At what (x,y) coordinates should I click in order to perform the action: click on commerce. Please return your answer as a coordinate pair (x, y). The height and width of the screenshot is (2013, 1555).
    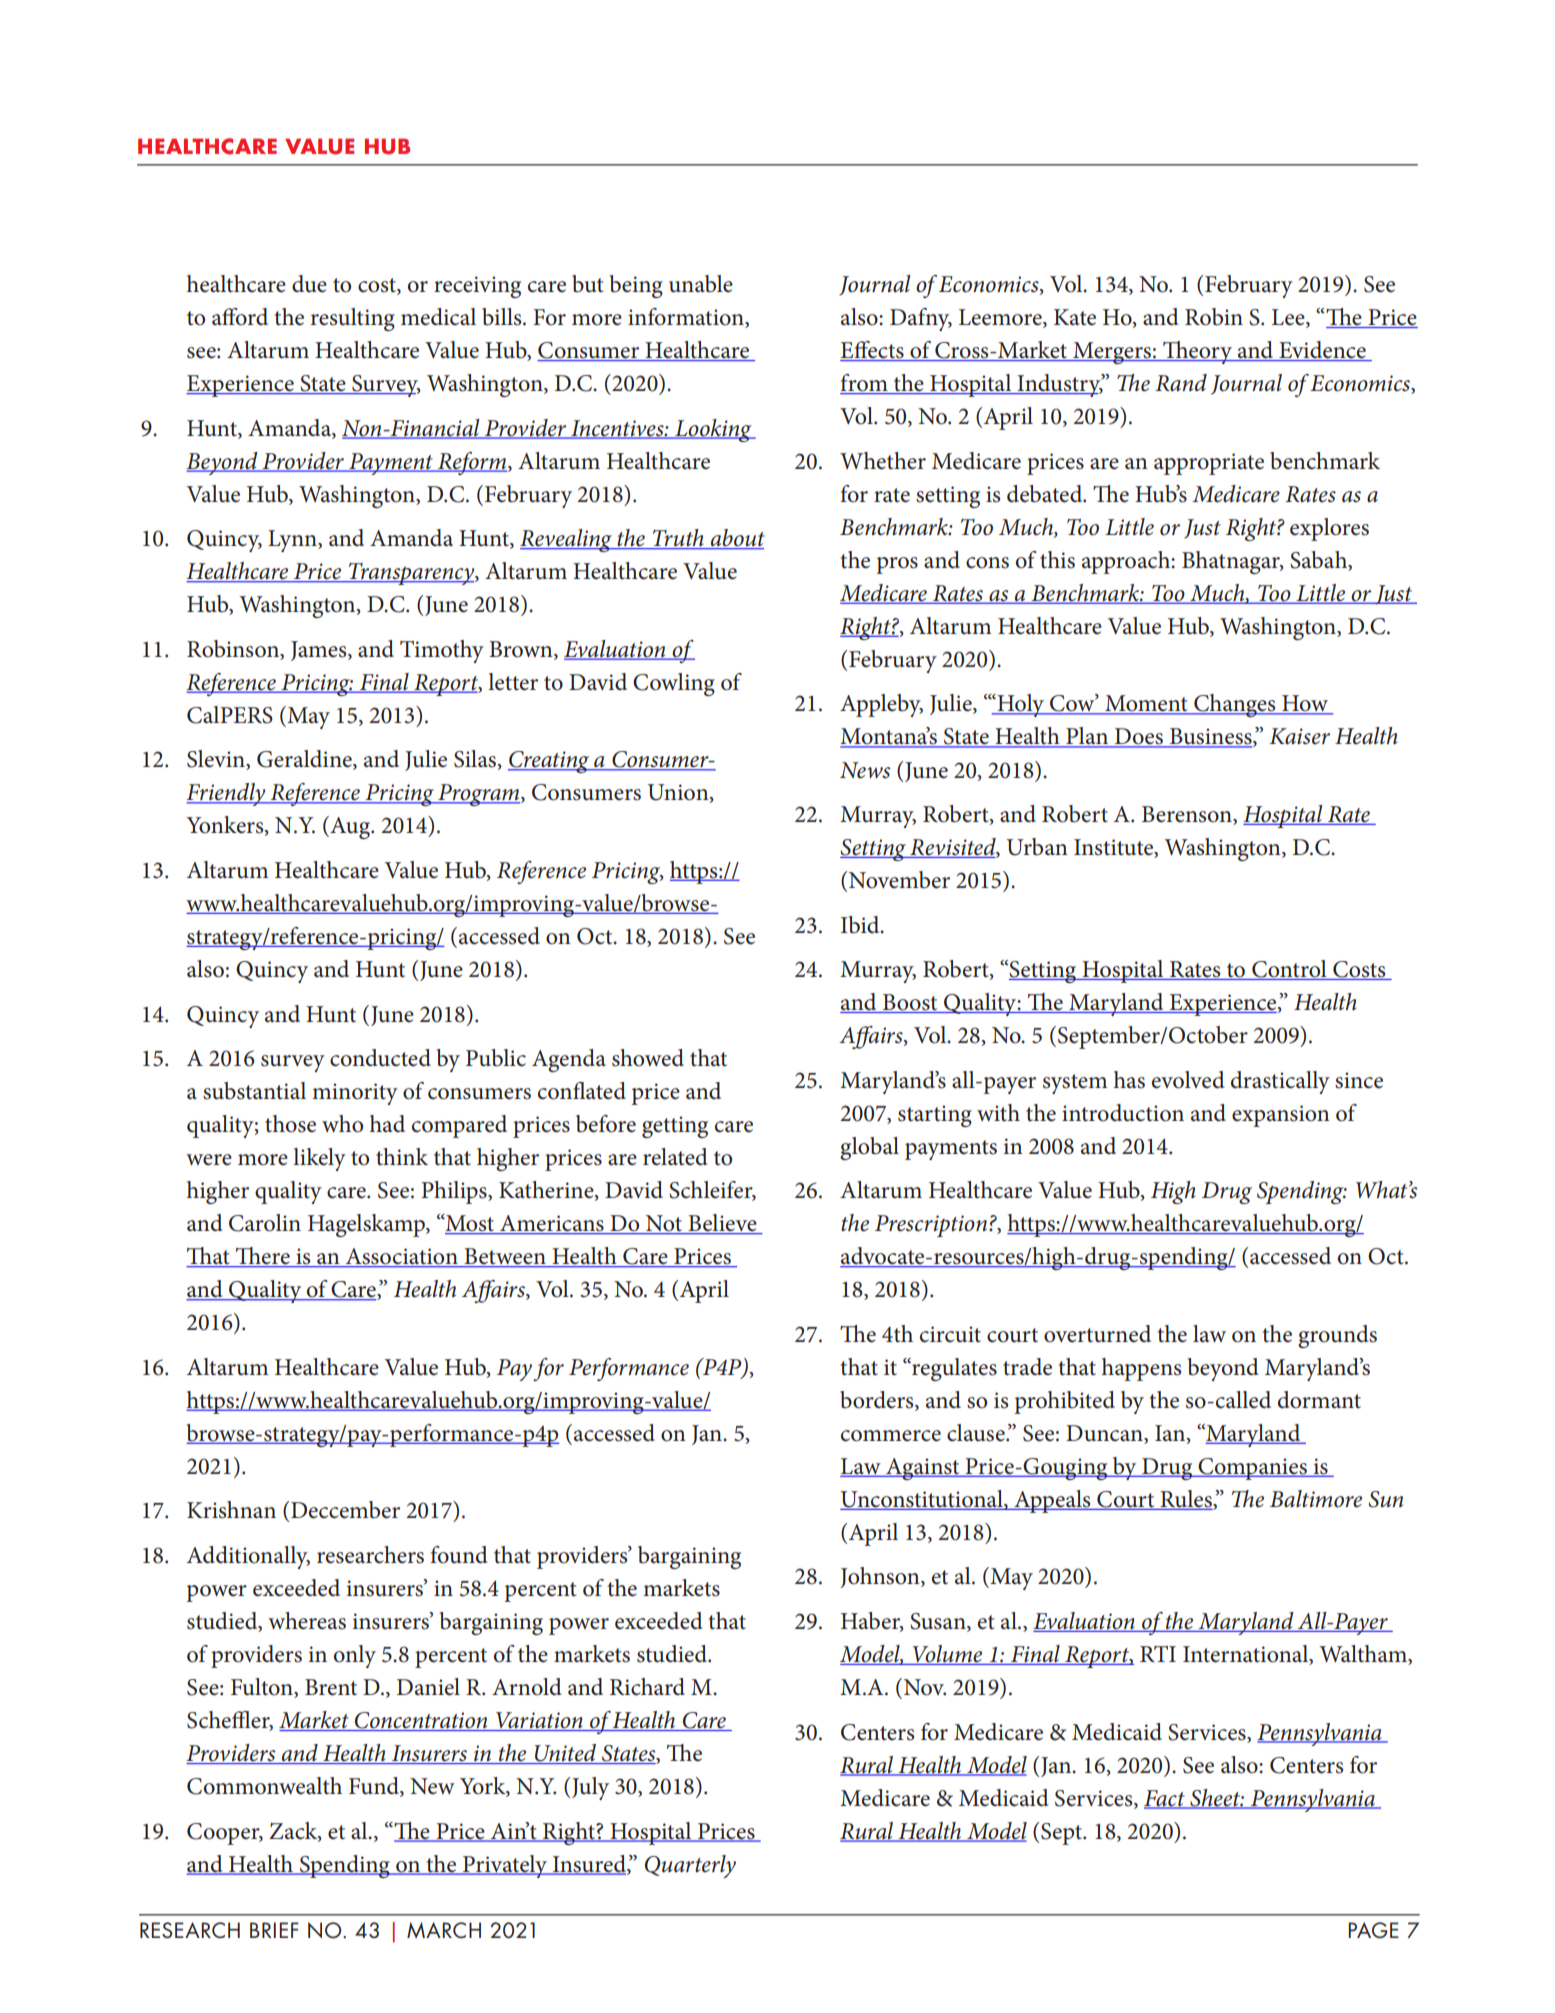
    Looking at the image, I should click on (891, 1436).
